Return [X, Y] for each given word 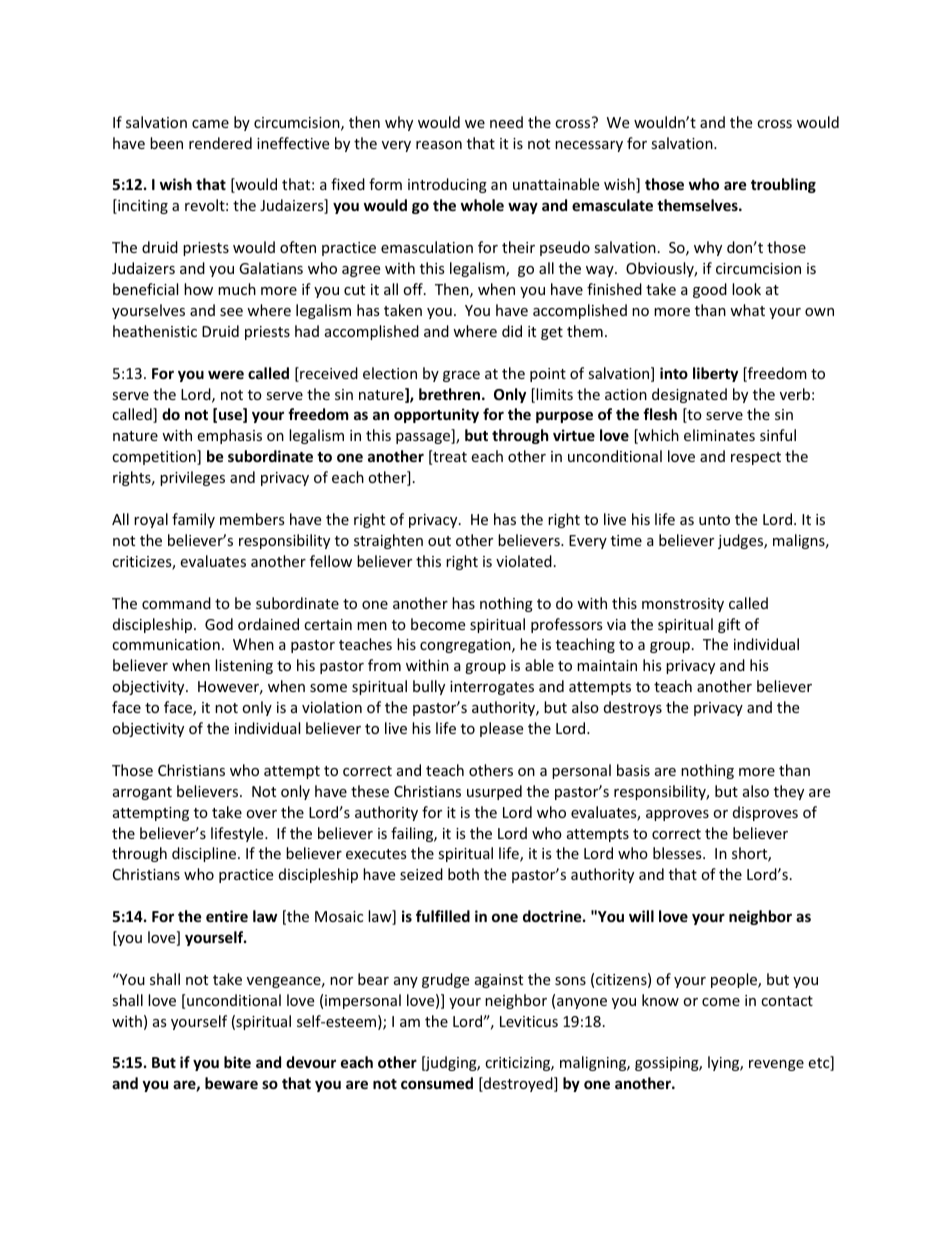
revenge [776, 1065]
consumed [437, 1083]
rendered [220, 143]
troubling [783, 185]
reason [439, 145]
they [789, 792]
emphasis [229, 436]
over [261, 814]
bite [237, 1062]
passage [424, 438]
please [501, 729]
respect [756, 458]
